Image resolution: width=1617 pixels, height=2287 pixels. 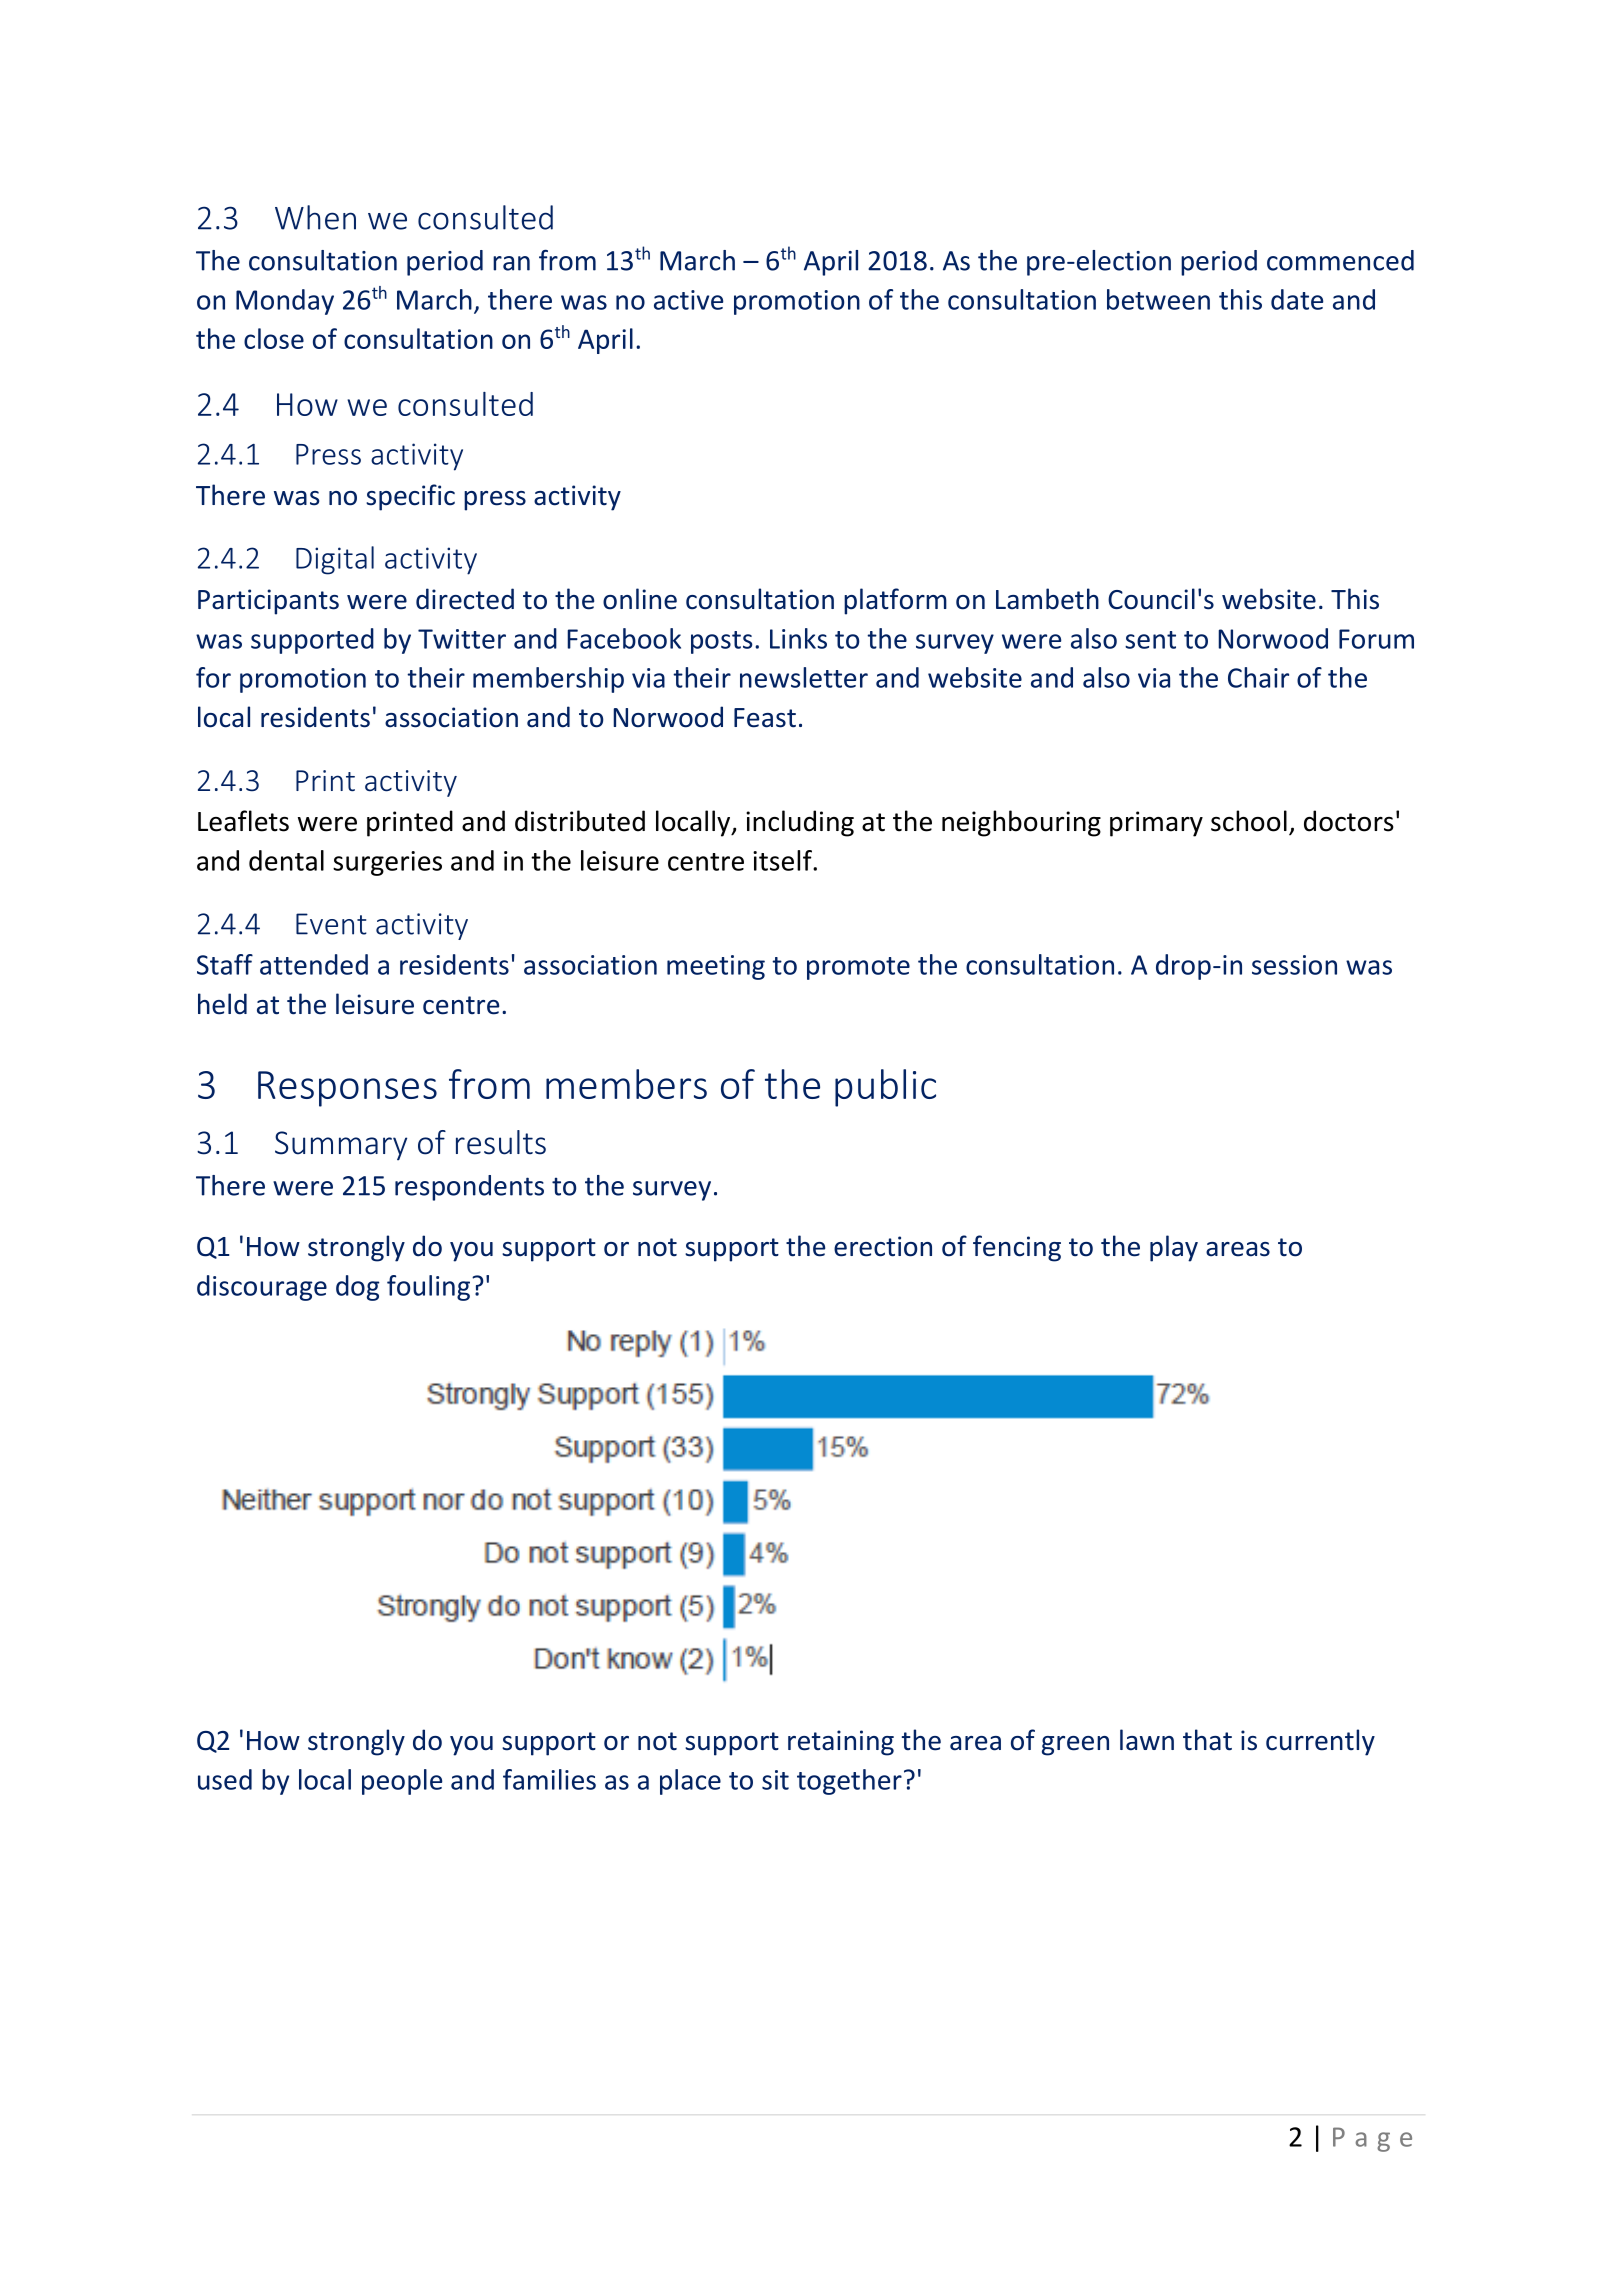 I want to click on retaining, so click(x=841, y=1743).
